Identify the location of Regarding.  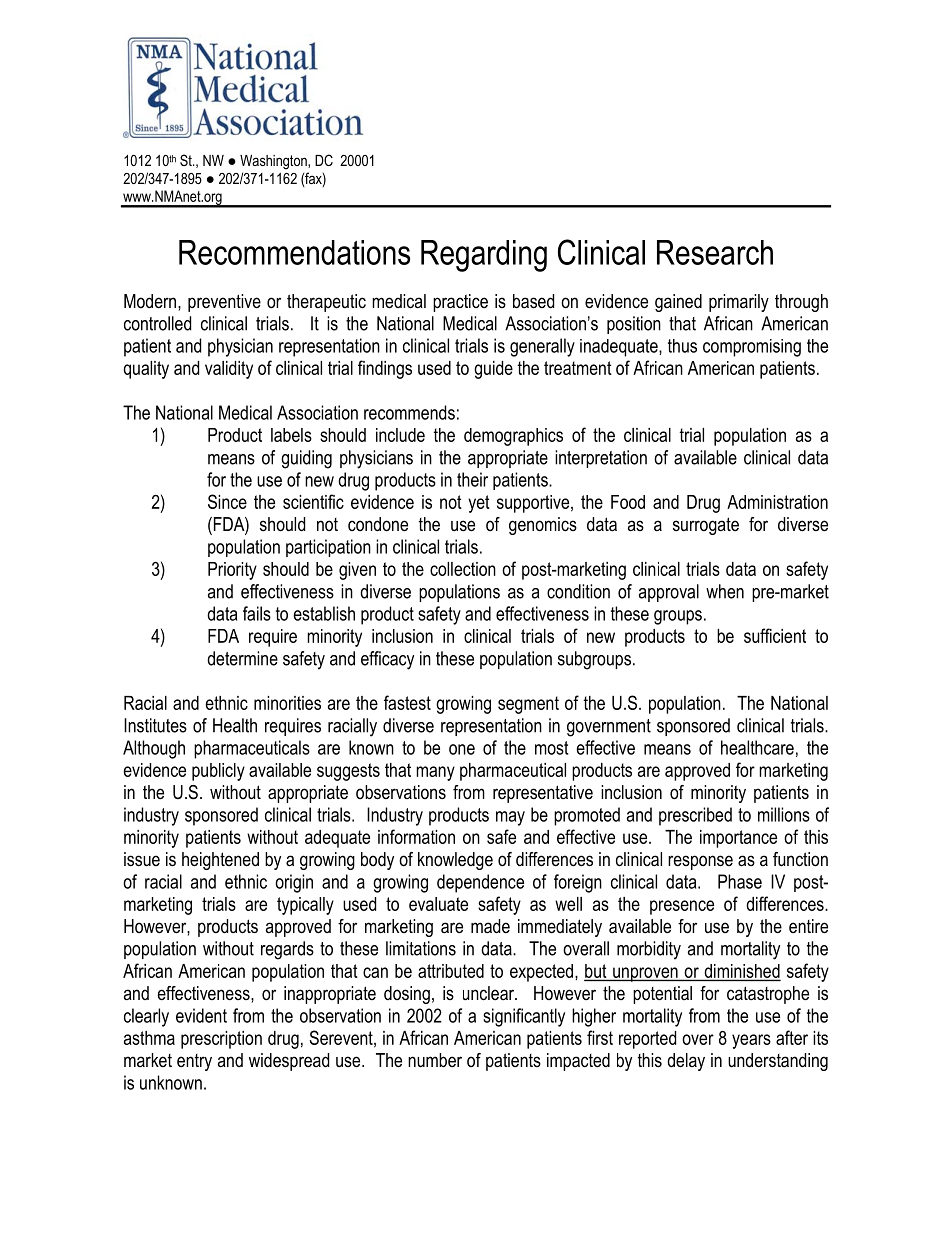
(484, 256).
